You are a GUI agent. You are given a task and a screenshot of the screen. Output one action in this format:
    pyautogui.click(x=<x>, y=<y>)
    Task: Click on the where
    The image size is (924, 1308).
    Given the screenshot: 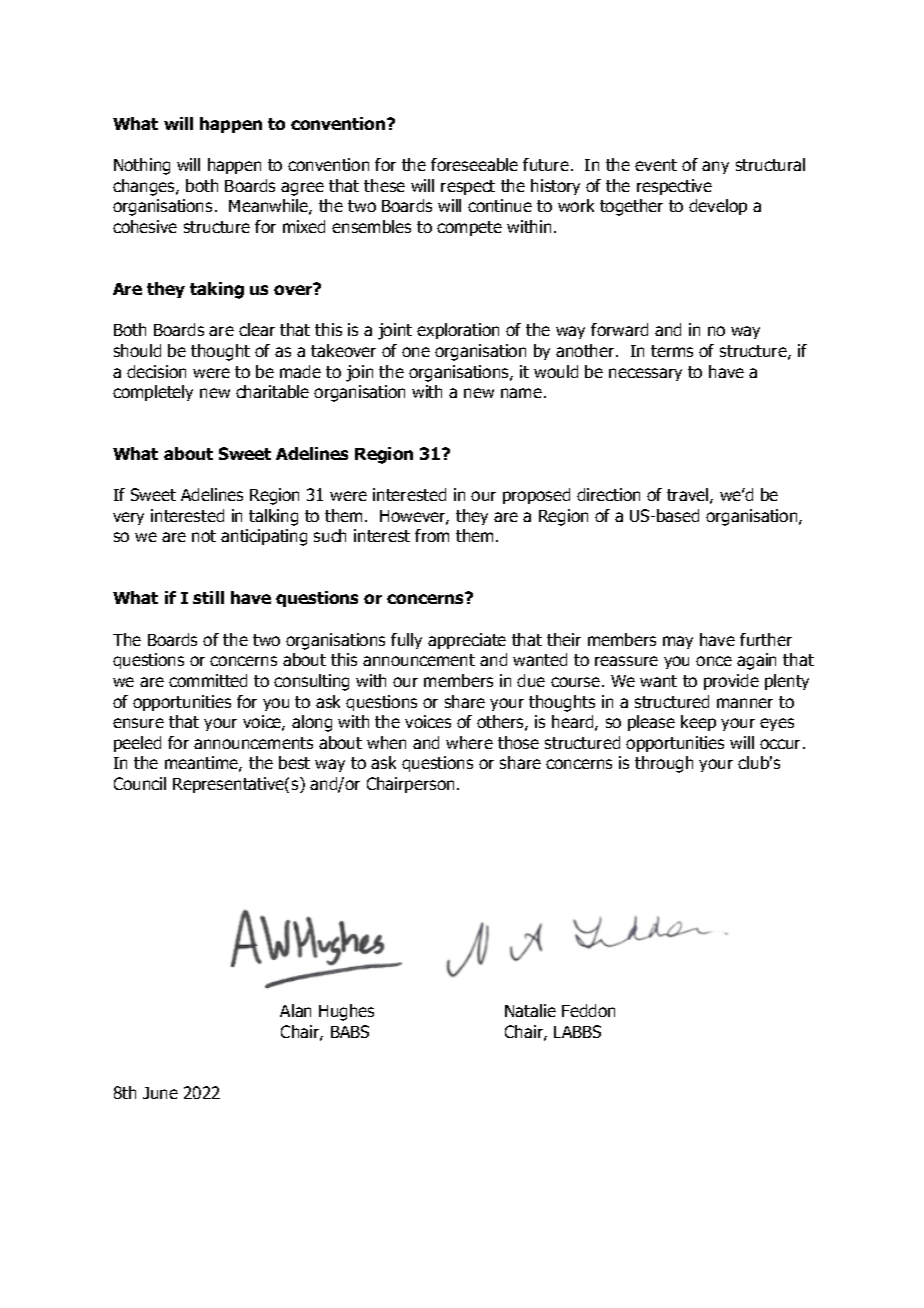 What is the action you would take?
    pyautogui.click(x=469, y=742)
